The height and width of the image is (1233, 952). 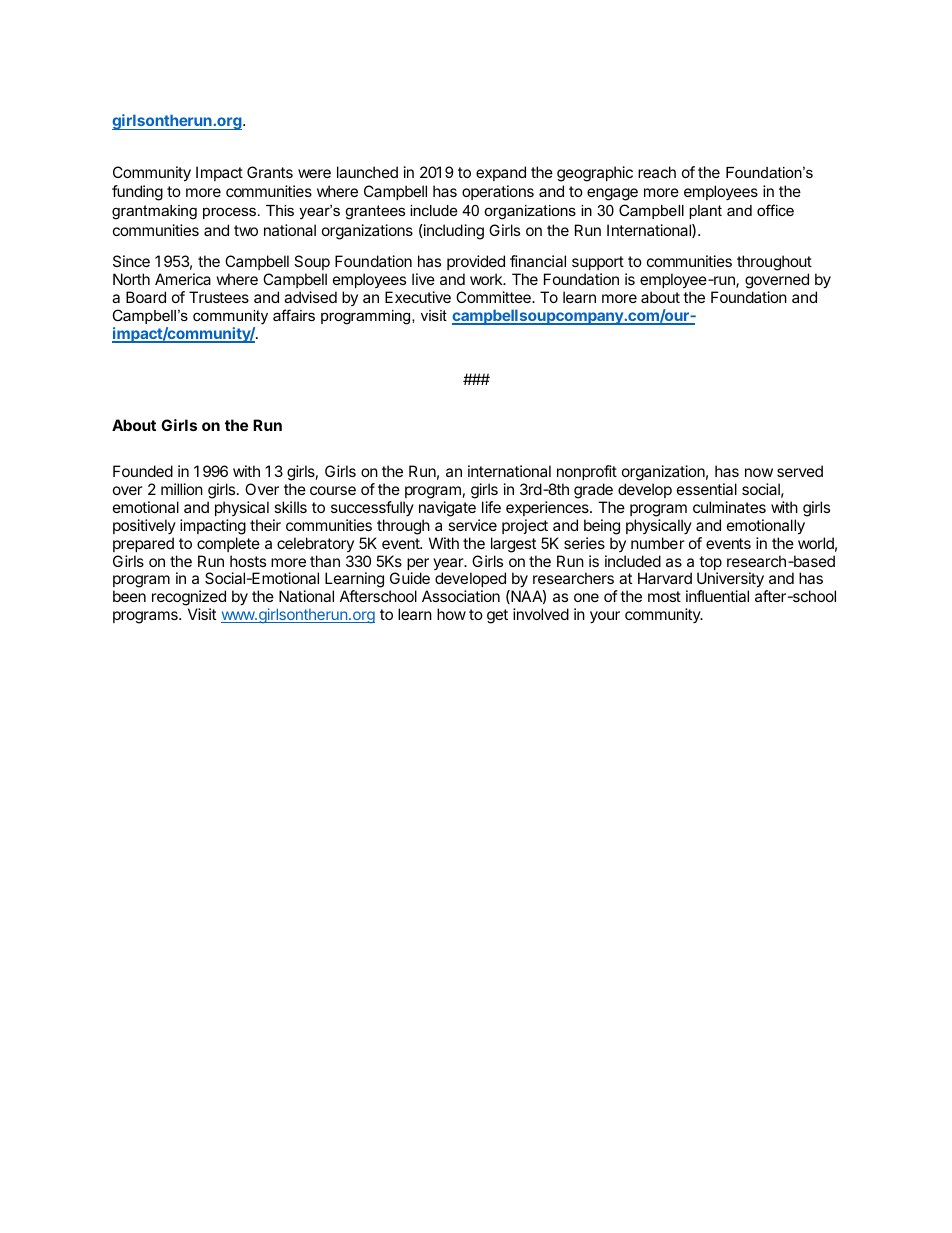 I want to click on reach, so click(x=657, y=172).
